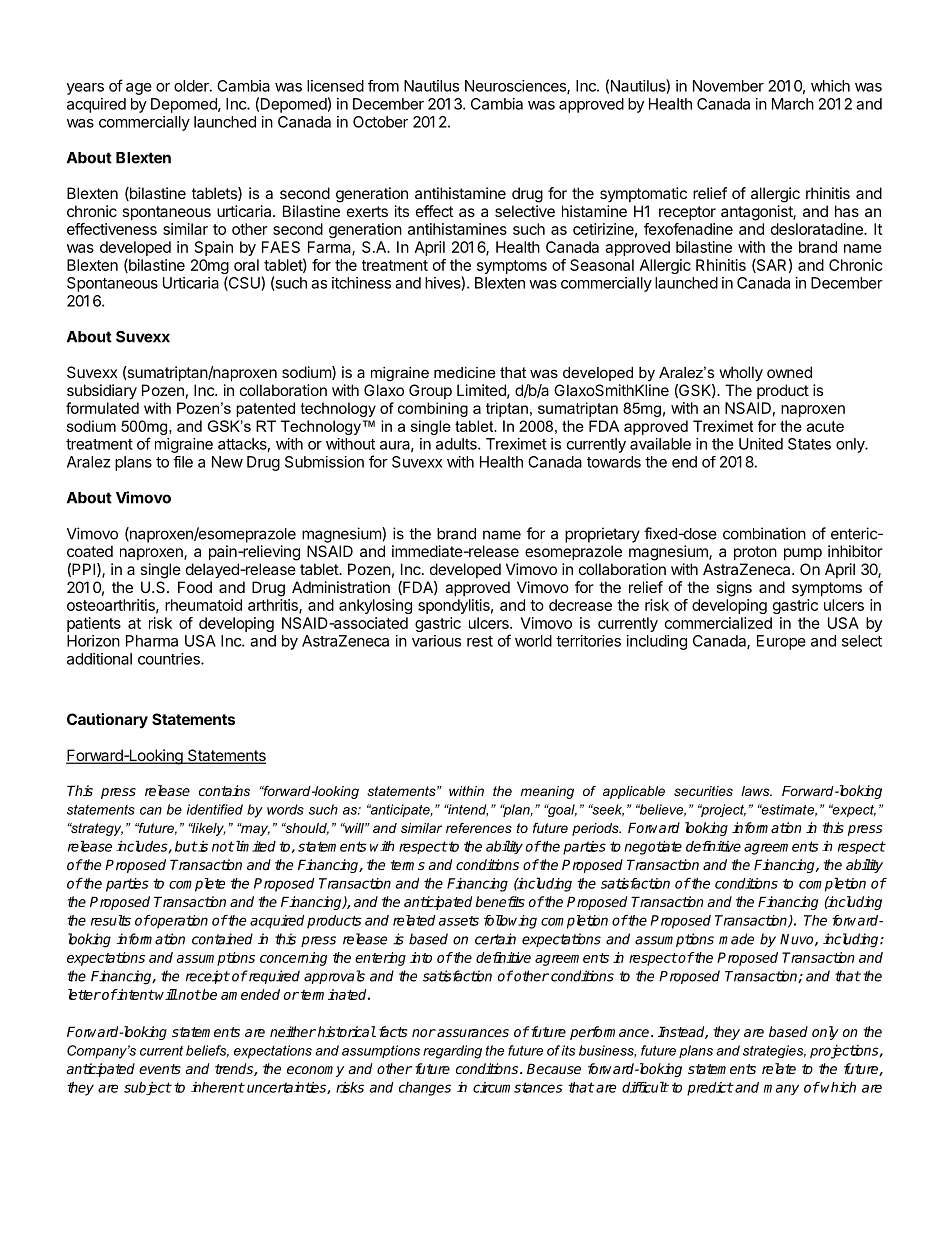 Image resolution: width=952 pixels, height=1233 pixels. Describe the element at coordinates (479, 828) in the screenshot. I see `references` at that location.
